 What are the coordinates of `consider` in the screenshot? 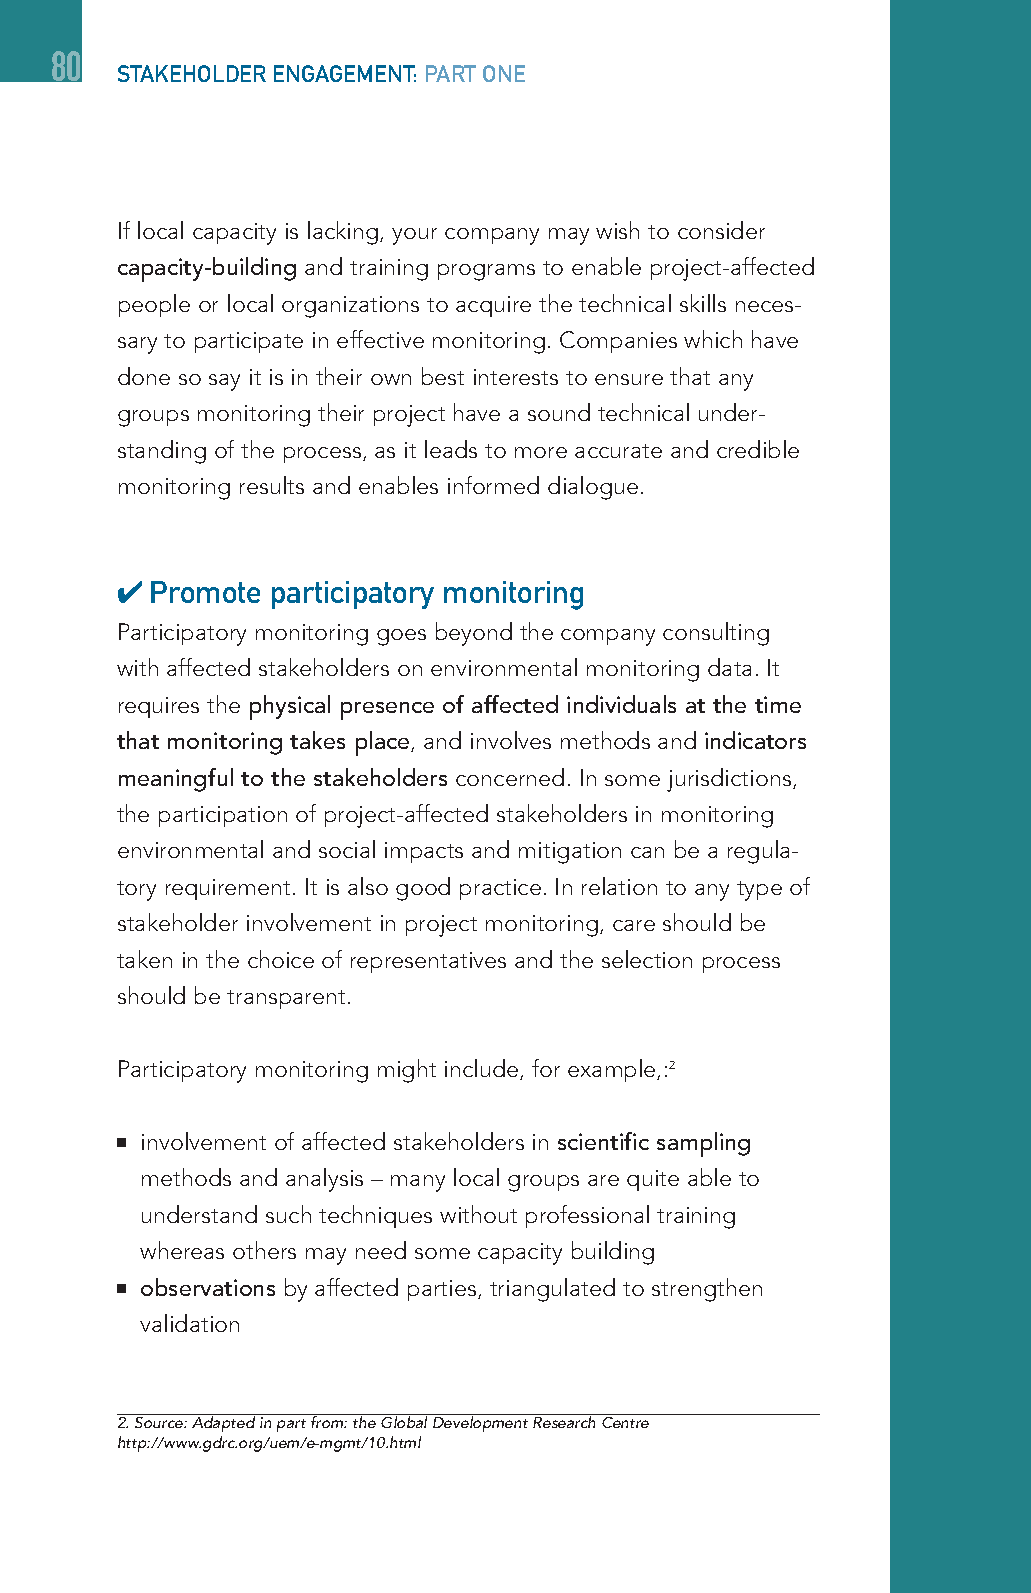 It's located at (721, 230).
